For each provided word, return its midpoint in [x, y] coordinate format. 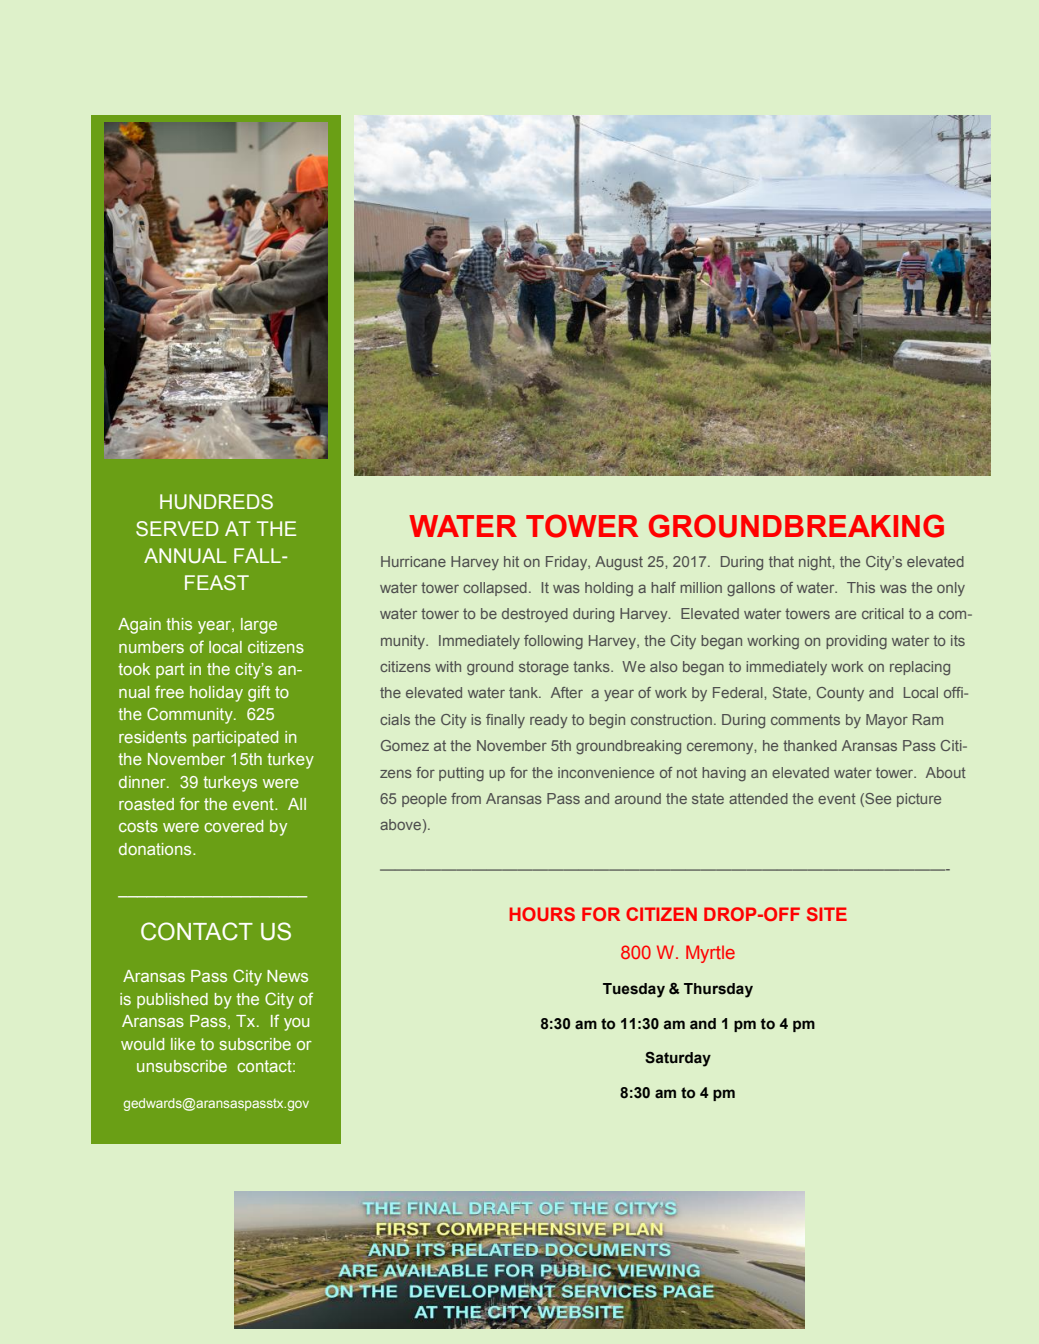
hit [511, 561]
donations [156, 849]
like [183, 1044]
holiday [216, 694]
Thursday [718, 990]
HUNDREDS [216, 502]
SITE [827, 914]
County [840, 694]
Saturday [678, 1059]
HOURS [542, 914]
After [567, 692]
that [781, 561]
